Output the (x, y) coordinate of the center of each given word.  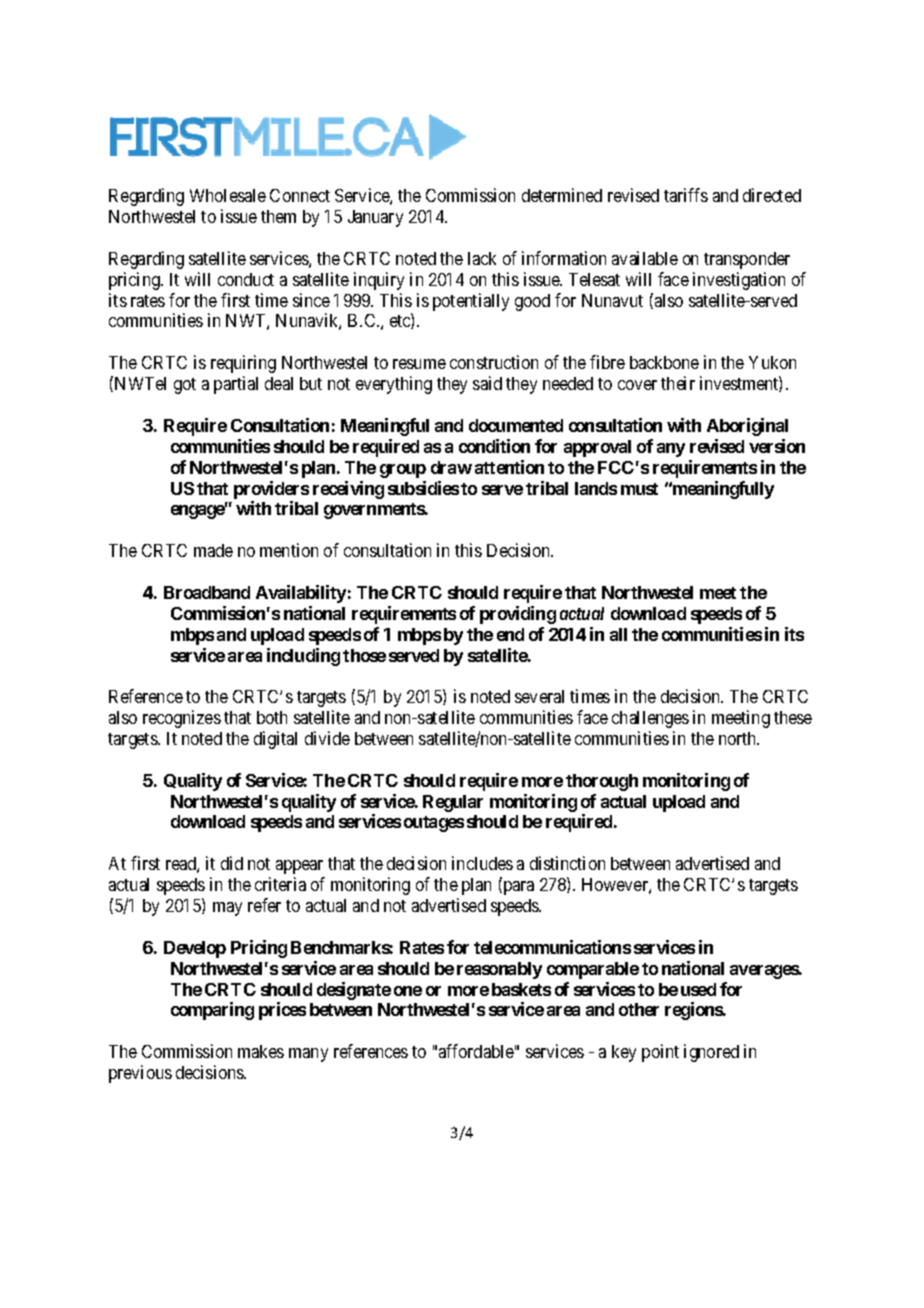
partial (236, 385)
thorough (602, 782)
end (510, 634)
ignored (711, 1053)
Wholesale (228, 195)
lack (482, 258)
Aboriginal (747, 427)
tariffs (686, 195)
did (232, 863)
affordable (476, 1051)
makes (261, 1051)
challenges (650, 719)
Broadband (207, 592)
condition (494, 446)
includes (482, 863)
